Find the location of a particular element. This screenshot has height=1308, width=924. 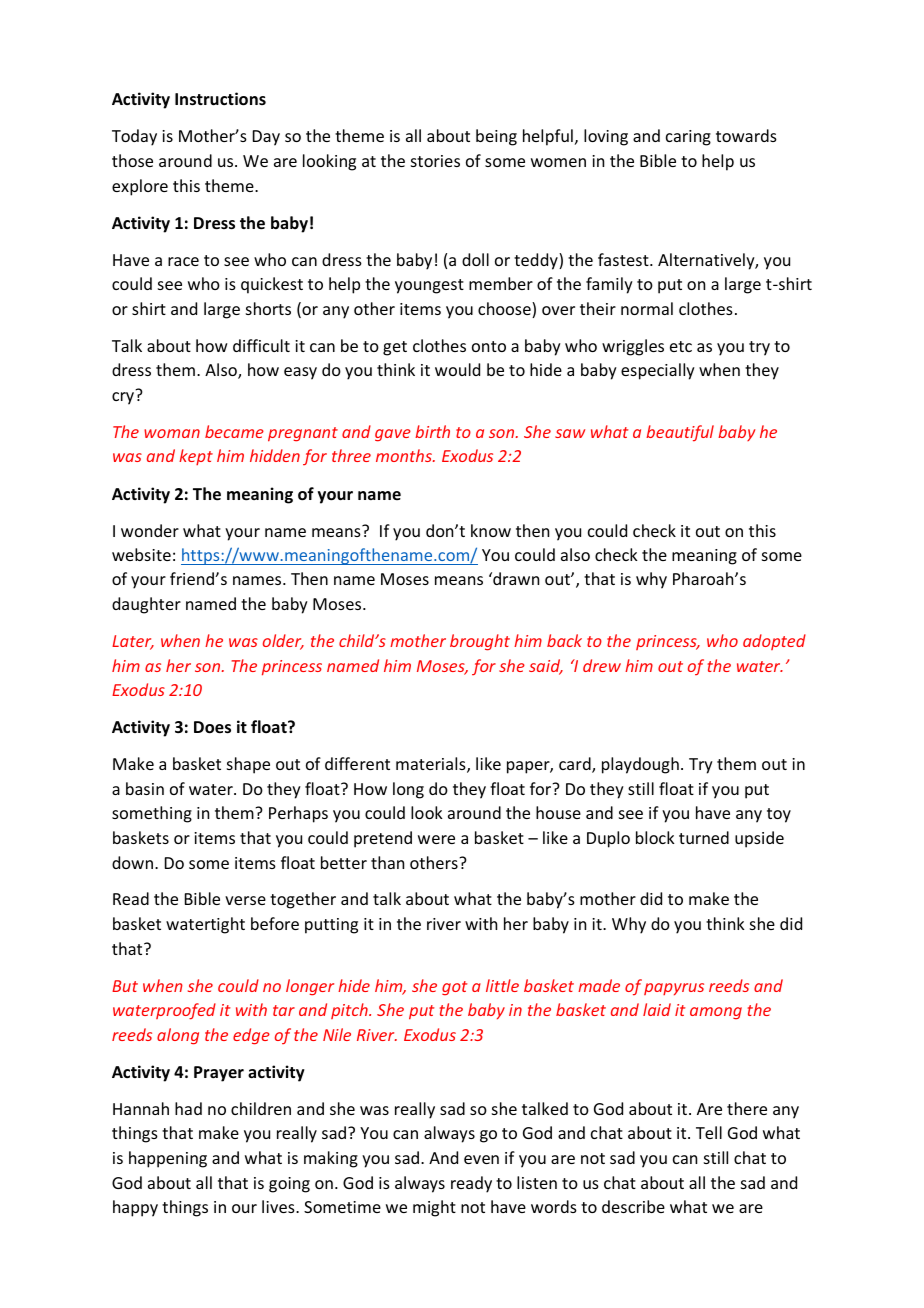

Later is located at coordinates (133, 642).
